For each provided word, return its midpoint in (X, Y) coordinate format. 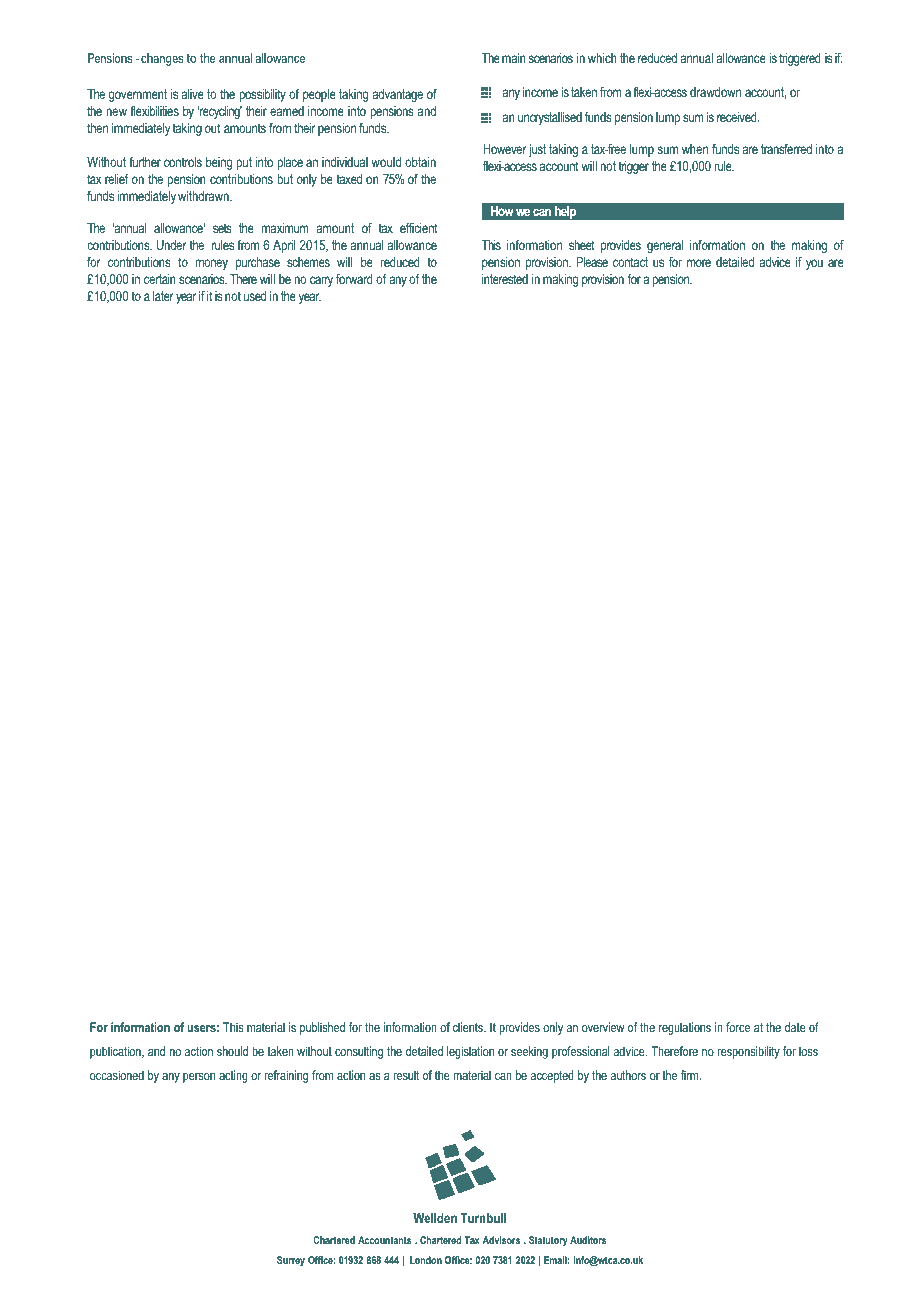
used (255, 296)
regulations (685, 1028)
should (232, 1051)
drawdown (715, 92)
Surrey (291, 1261)
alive (193, 94)
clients (469, 1027)
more (699, 263)
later (163, 296)
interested (505, 279)
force (738, 1027)
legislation (470, 1052)
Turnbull (483, 1218)
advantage (397, 95)
